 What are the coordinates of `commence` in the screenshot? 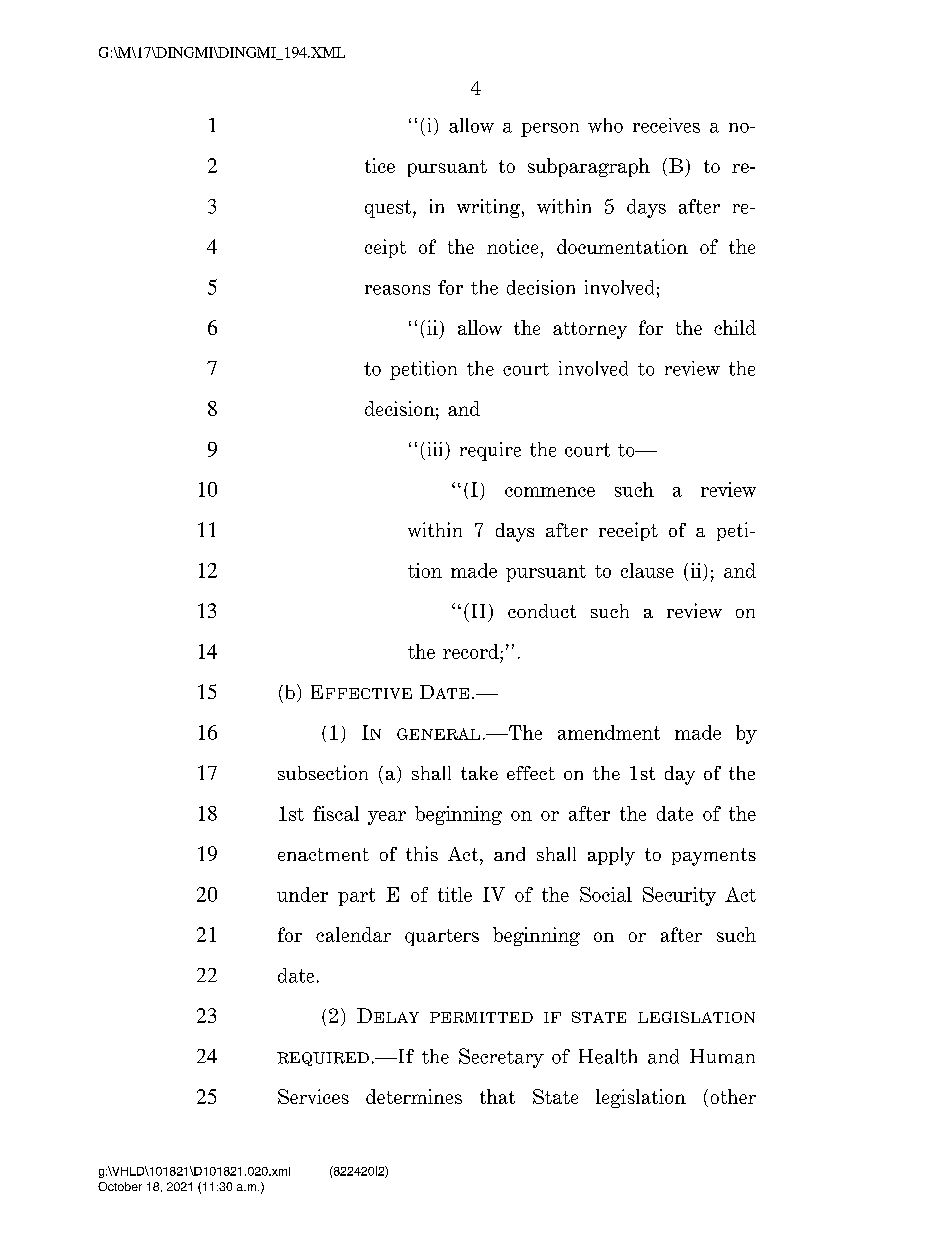 It's located at (550, 492).
